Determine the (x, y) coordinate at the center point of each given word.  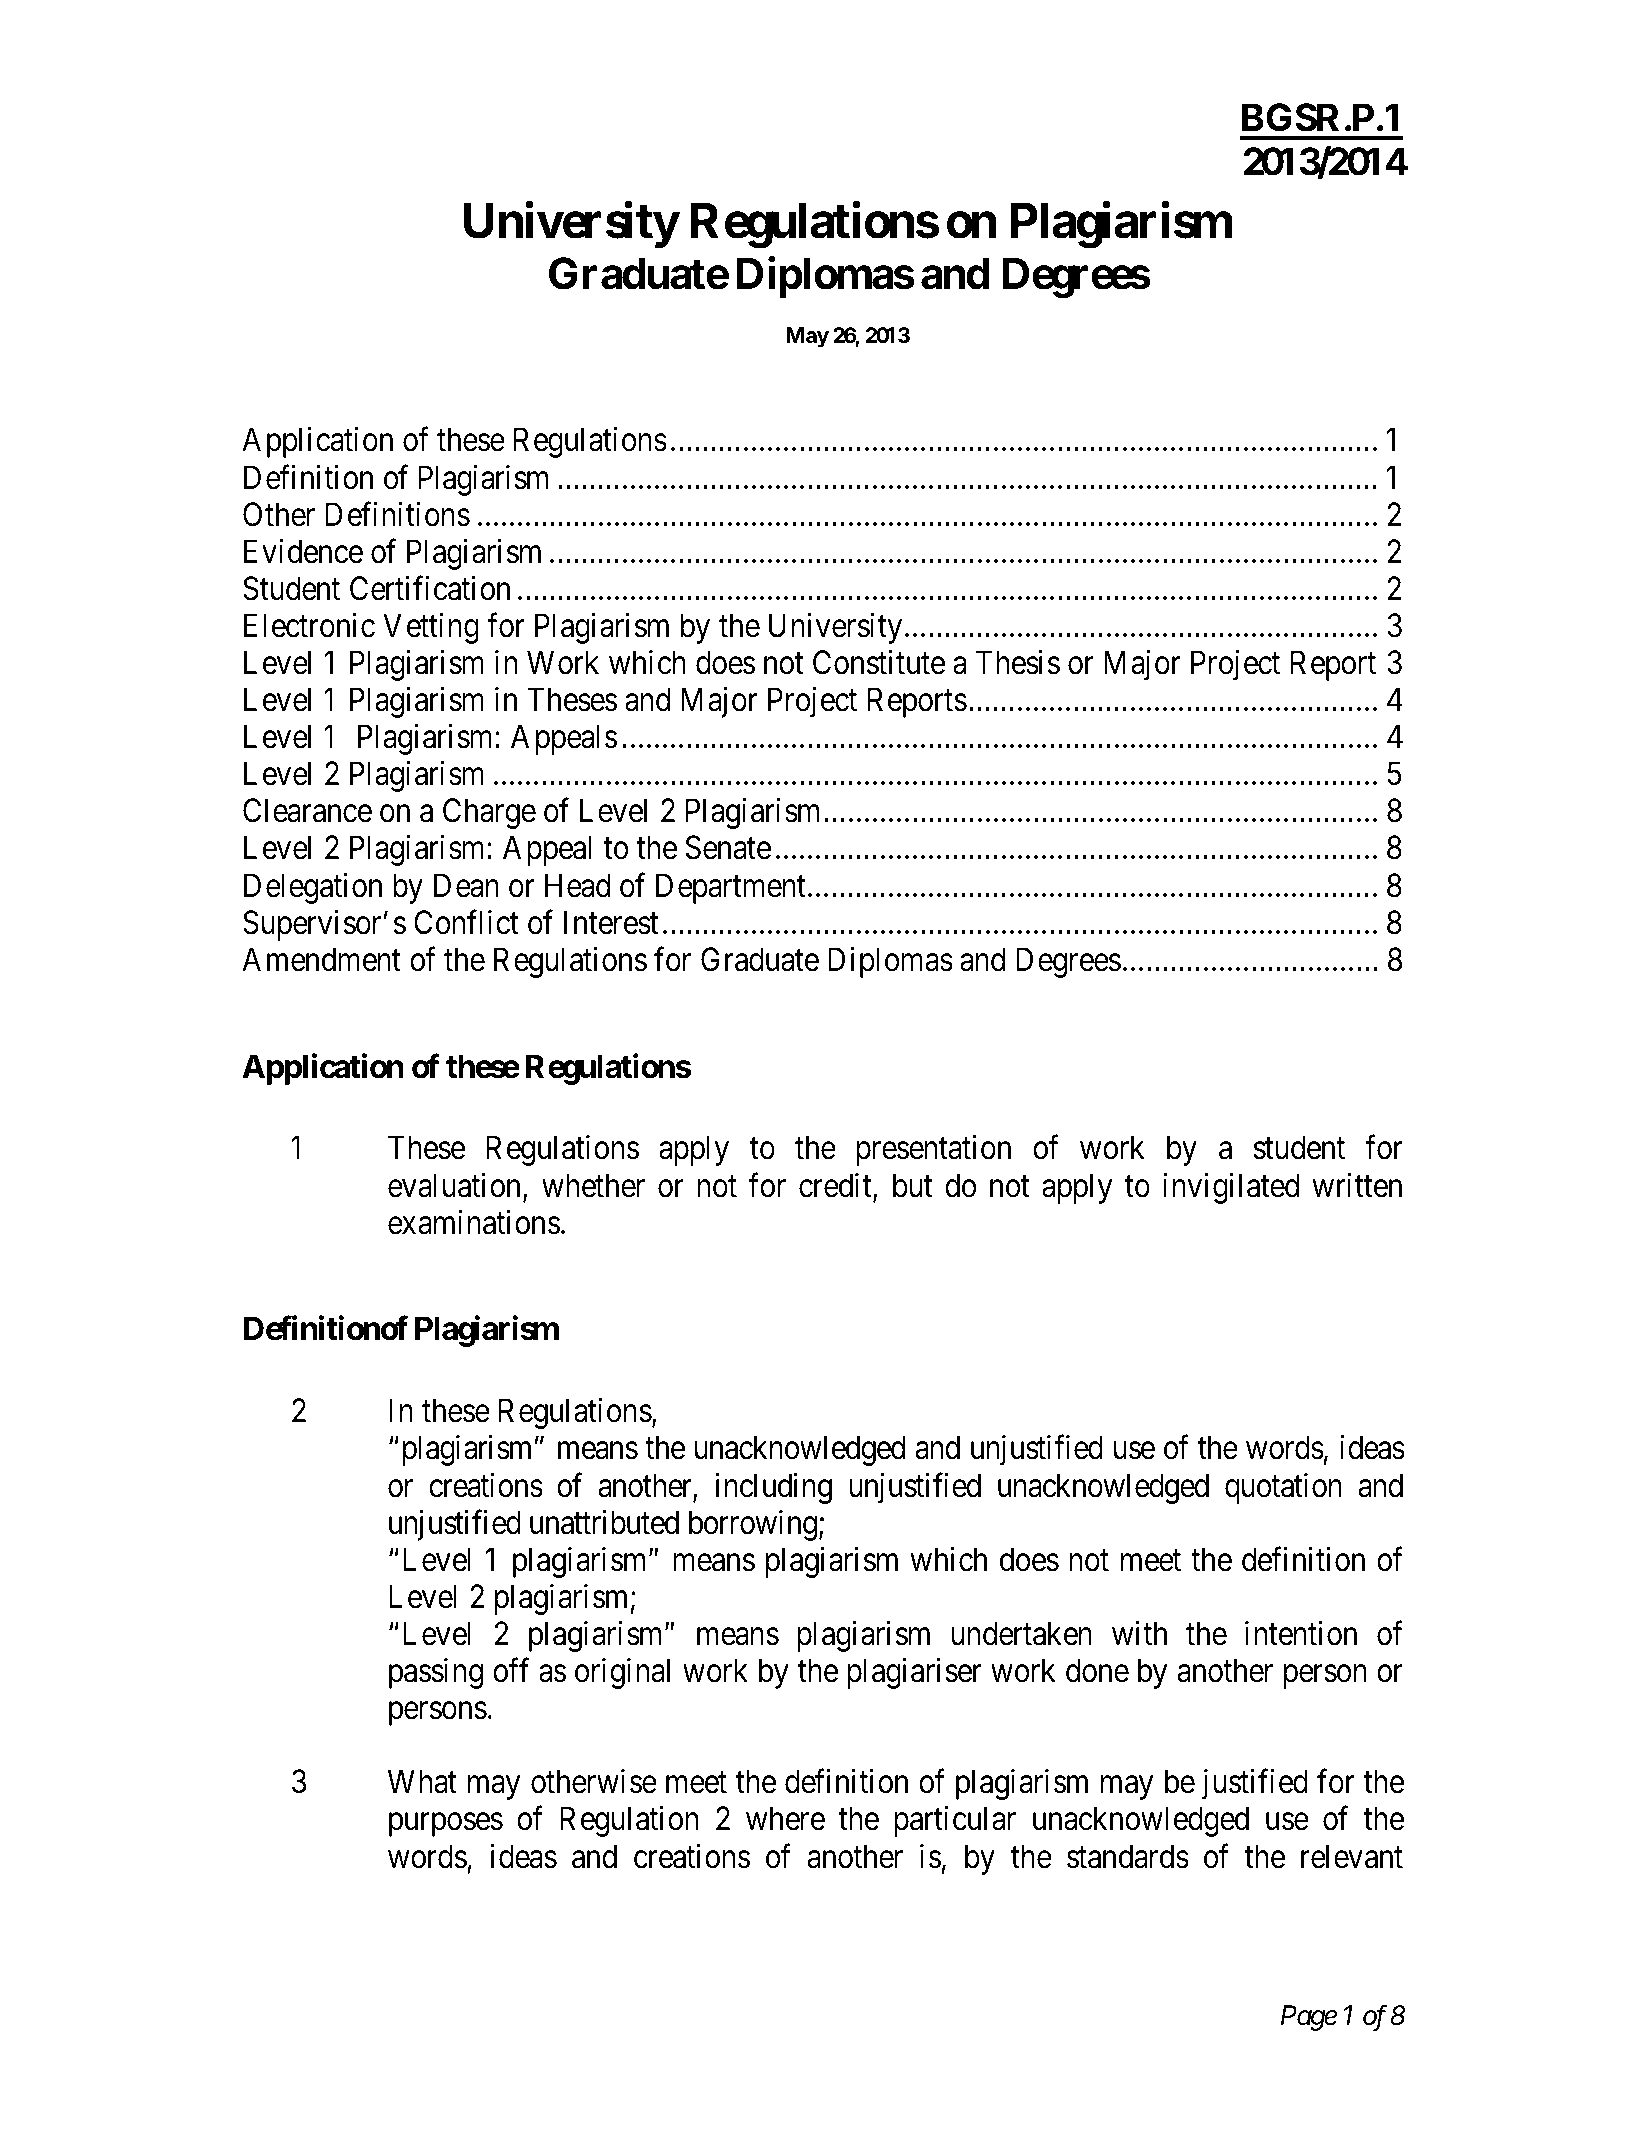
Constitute (879, 662)
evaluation (456, 1186)
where (785, 1818)
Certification (430, 588)
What (422, 1781)
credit (836, 1186)
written (1357, 1185)
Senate (728, 848)
